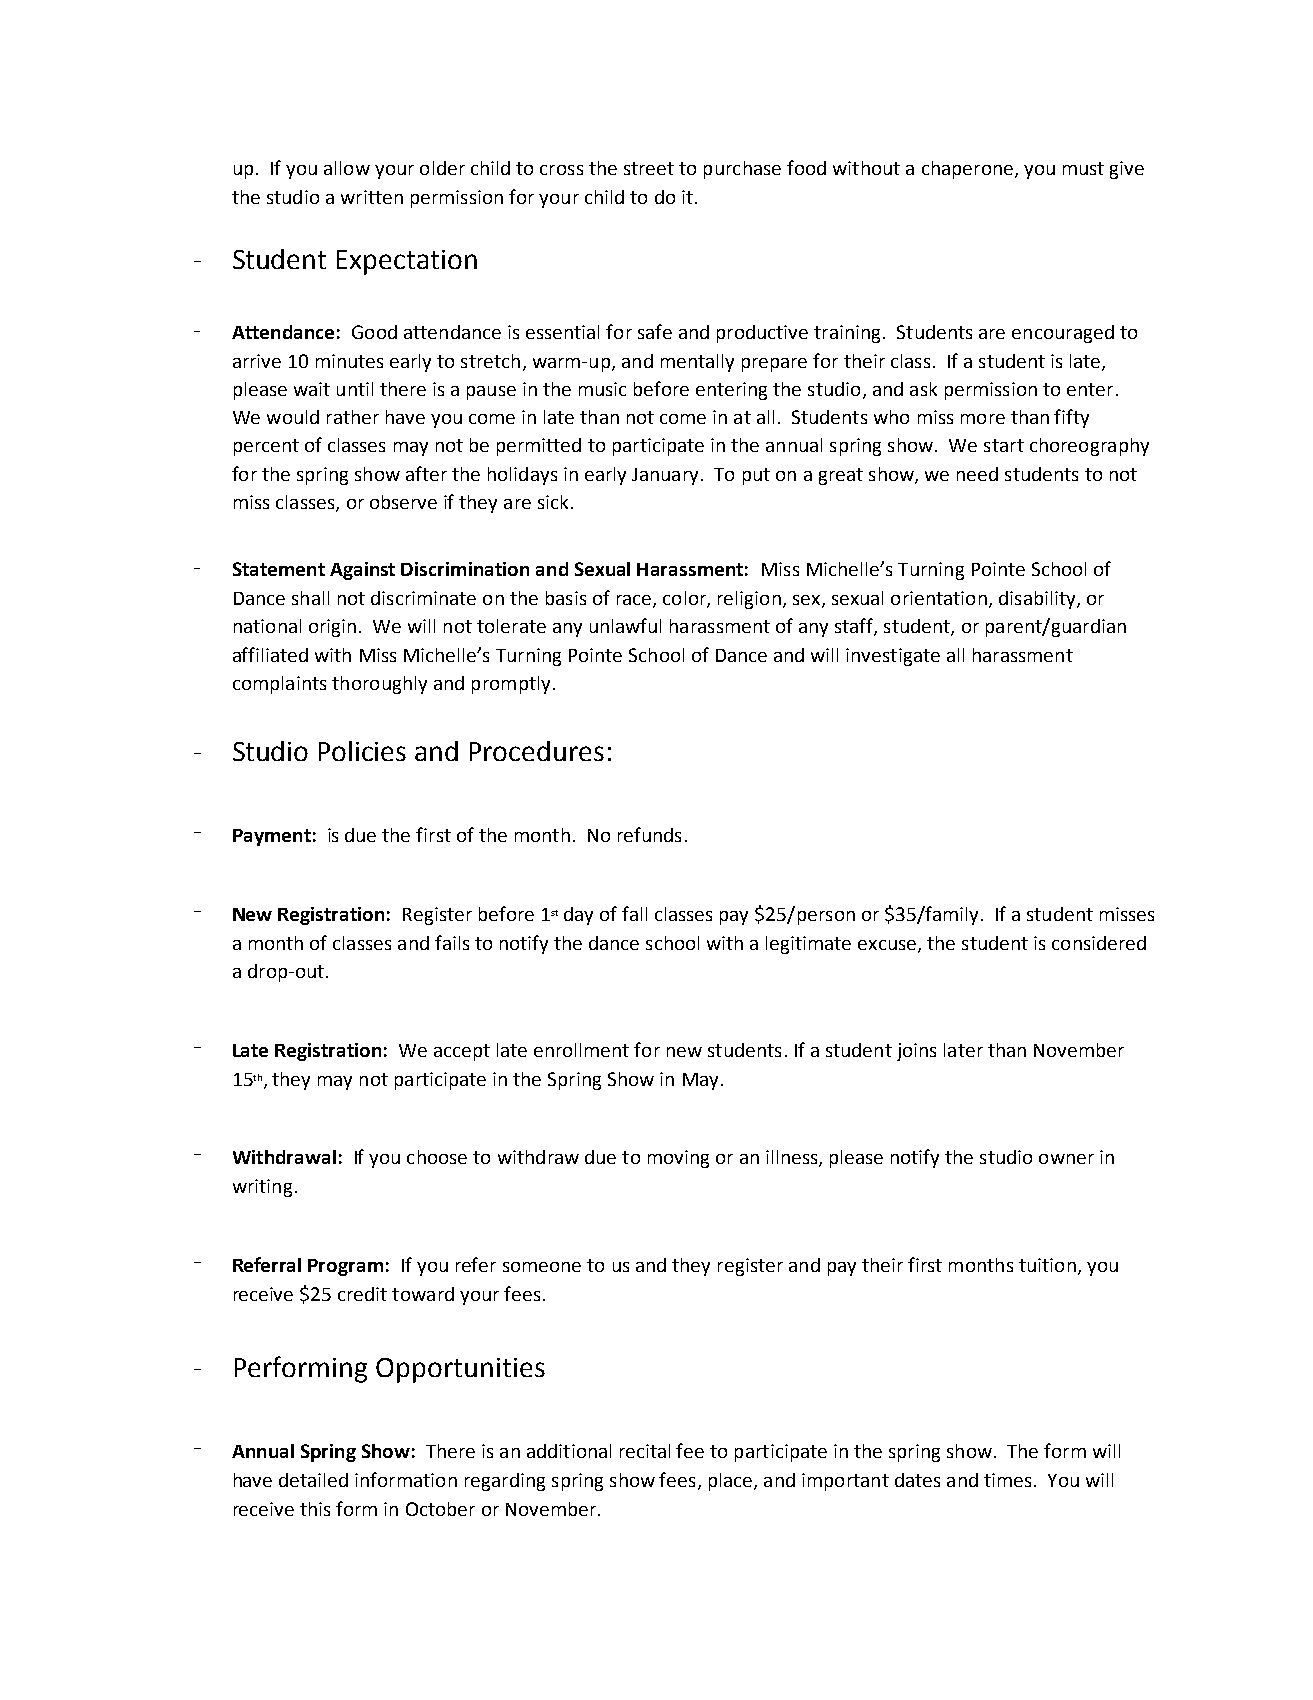 This screenshot has width=1313, height=1700. What do you see at coordinates (313, 1480) in the screenshot?
I see `detailed` at bounding box center [313, 1480].
